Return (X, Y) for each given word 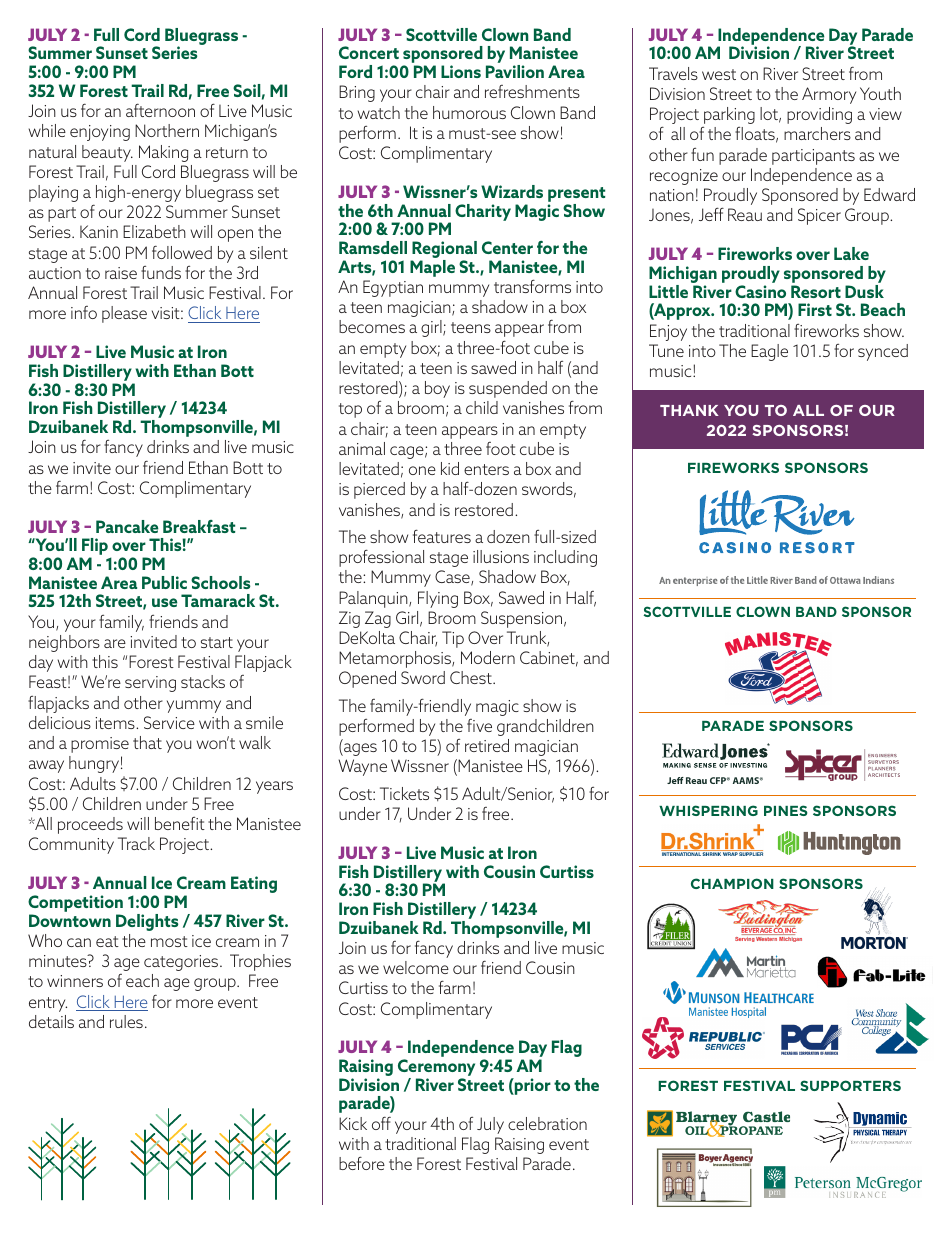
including (565, 558)
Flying (438, 599)
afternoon (160, 110)
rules (126, 1021)
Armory (829, 95)
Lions (461, 71)
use (165, 602)
